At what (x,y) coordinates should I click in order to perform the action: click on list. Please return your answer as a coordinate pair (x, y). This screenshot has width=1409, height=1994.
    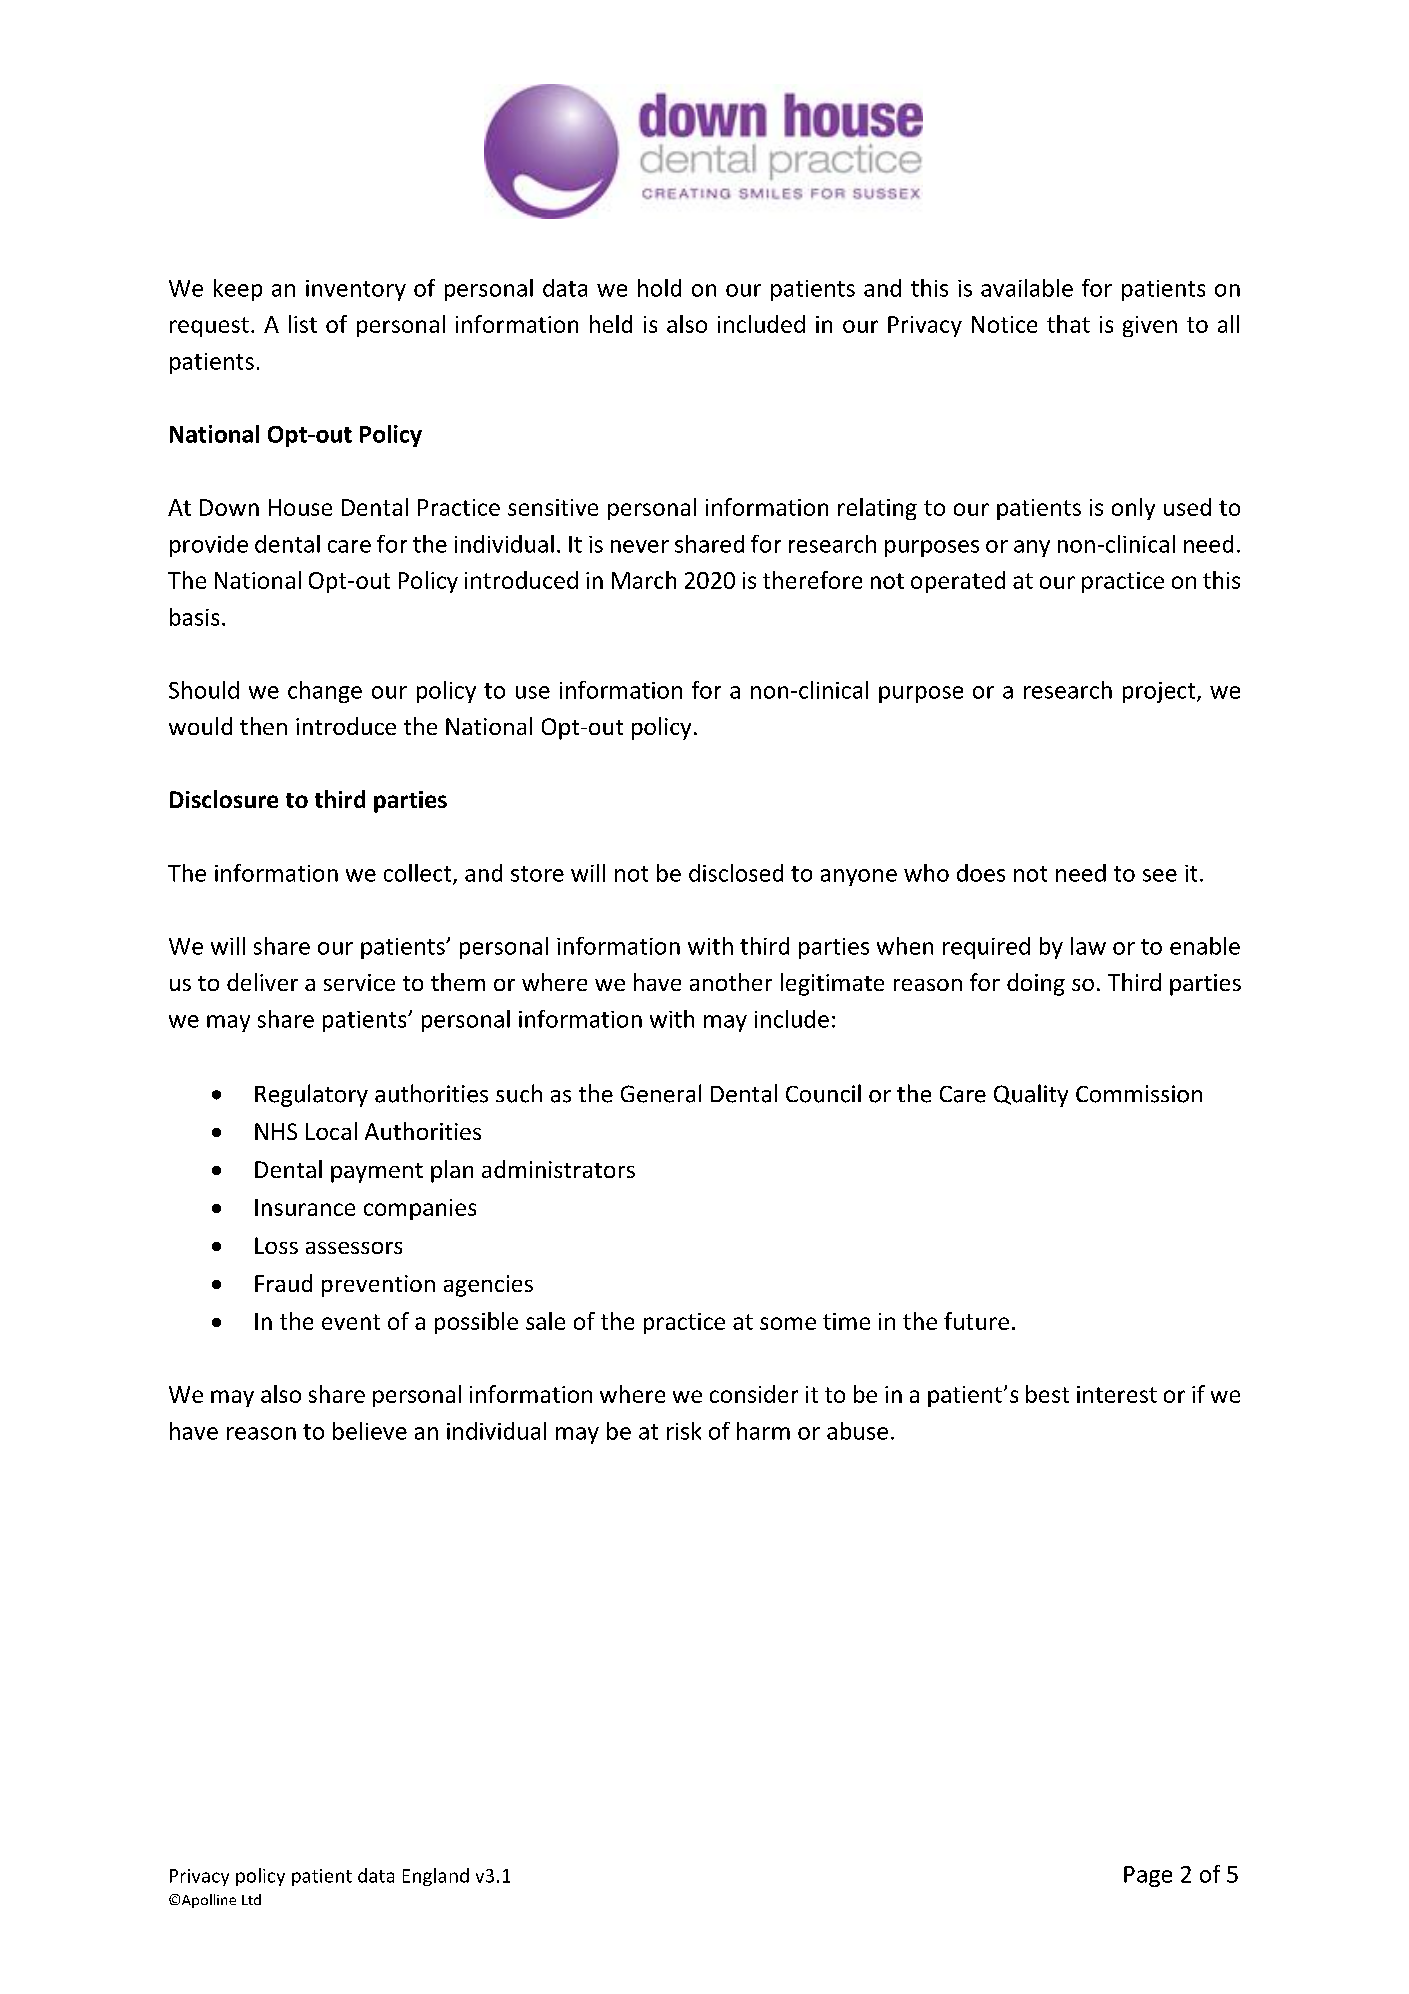
    Looking at the image, I should click on (303, 324).
